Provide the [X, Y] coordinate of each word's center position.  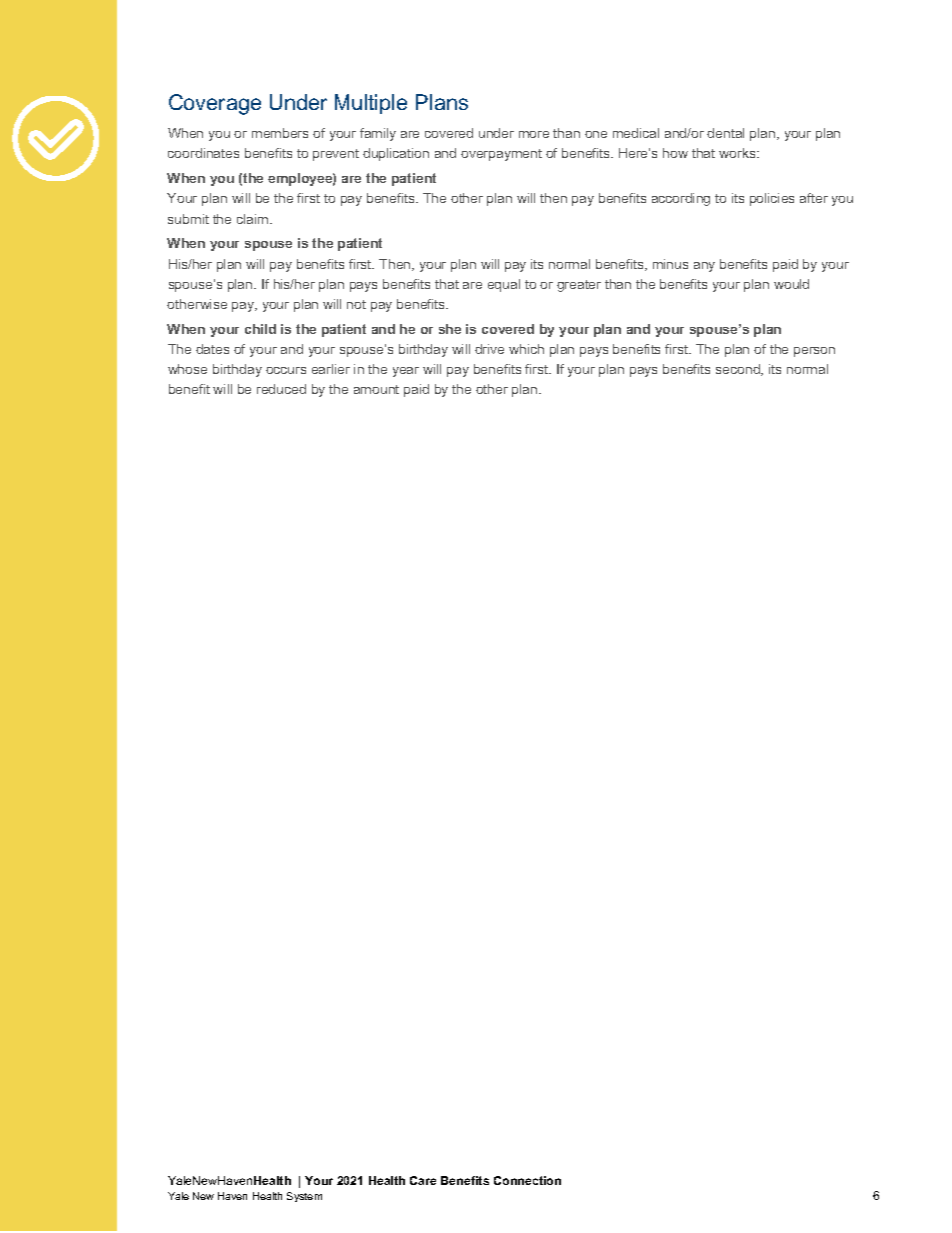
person [814, 352]
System [304, 1197]
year [406, 372]
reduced [281, 389]
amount [376, 389]
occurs [286, 370]
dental [725, 133]
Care [423, 1180]
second [739, 370]
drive [489, 349]
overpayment [501, 155]
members [280, 133]
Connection [527, 1180]
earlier [331, 369]
